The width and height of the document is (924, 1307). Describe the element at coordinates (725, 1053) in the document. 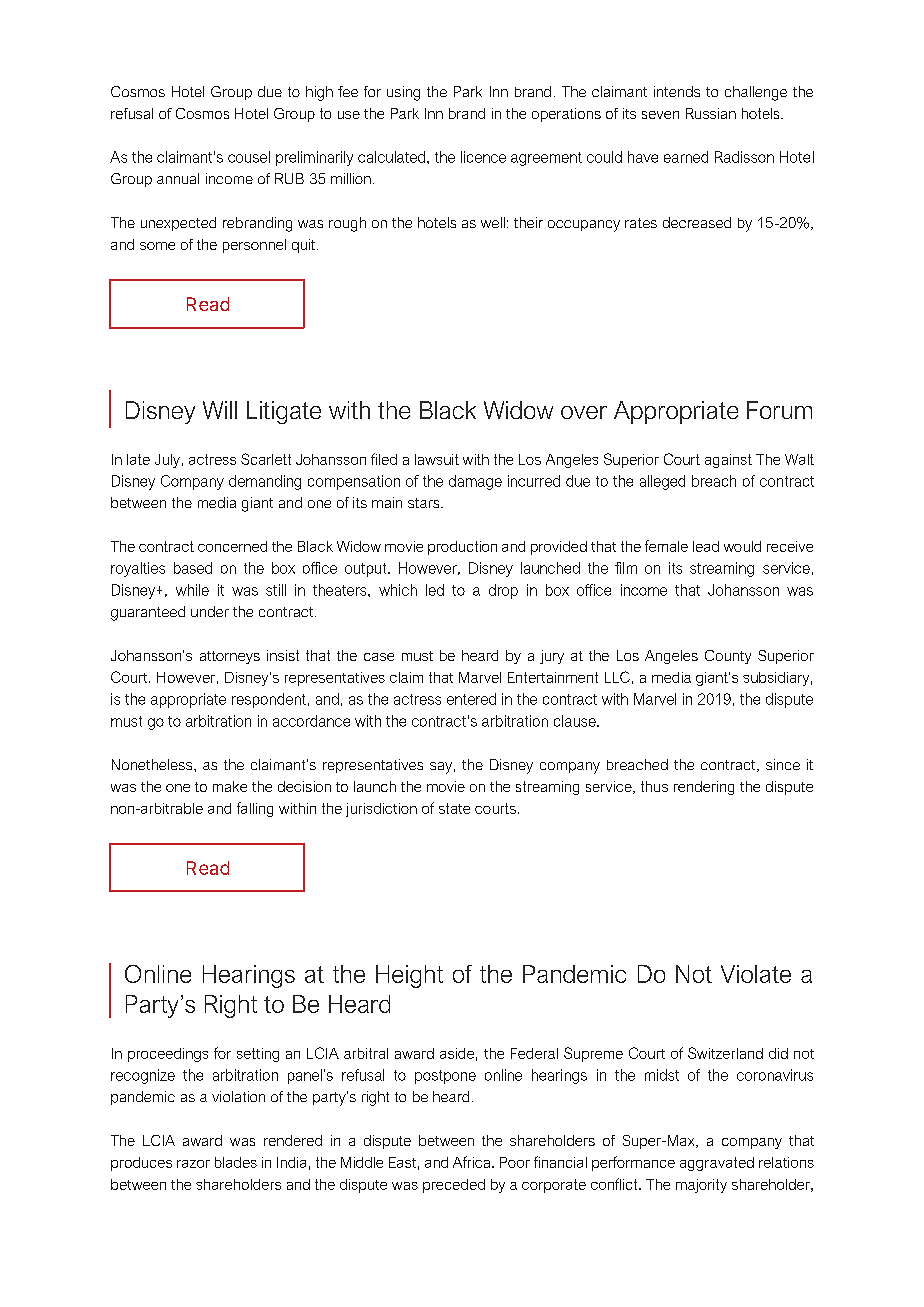

I see `Switzerland` at that location.
